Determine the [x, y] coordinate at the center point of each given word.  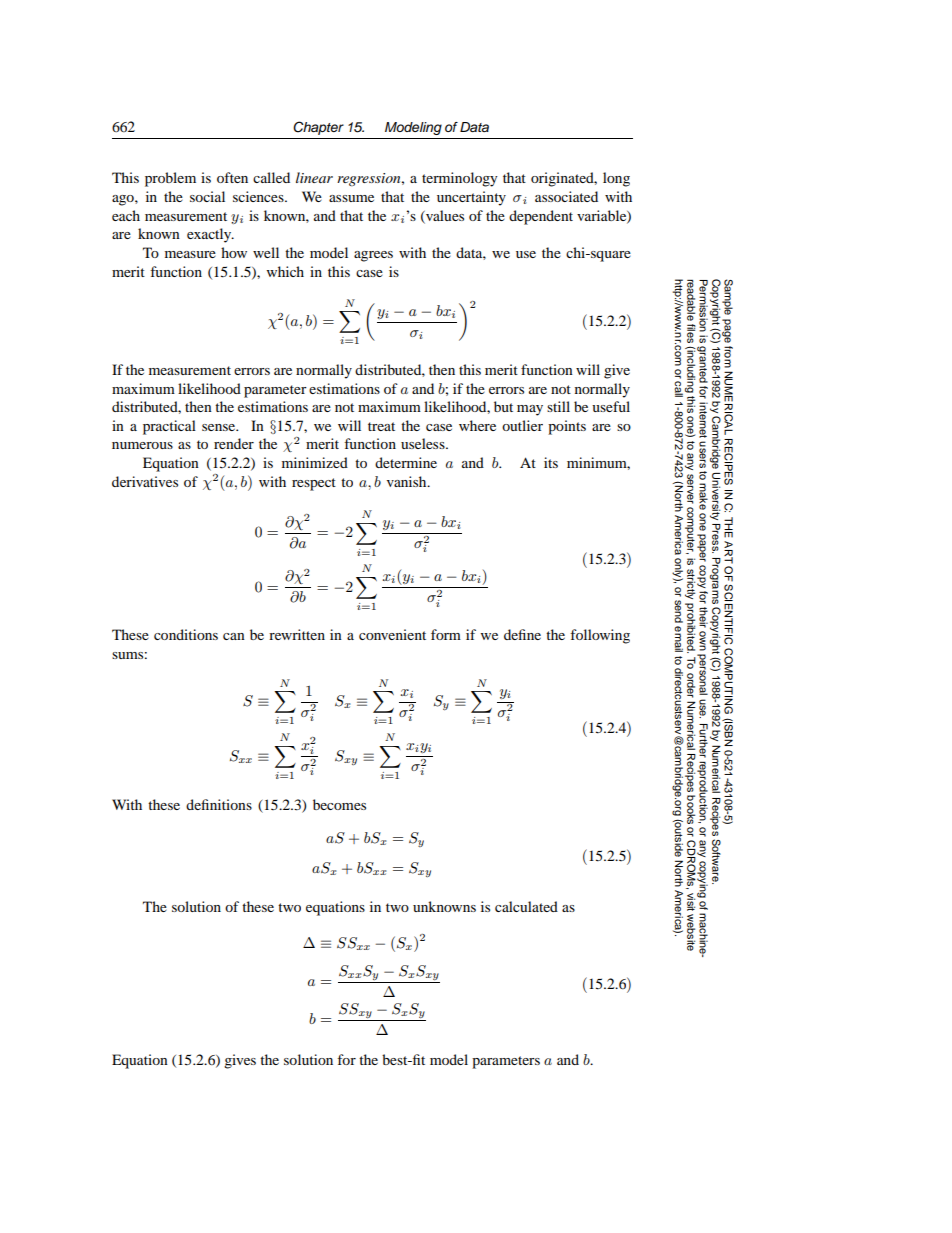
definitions [219, 804]
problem [170, 179]
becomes [339, 804]
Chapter [318, 128]
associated [566, 196]
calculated [526, 906]
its [551, 462]
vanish [408, 481]
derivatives [145, 481]
